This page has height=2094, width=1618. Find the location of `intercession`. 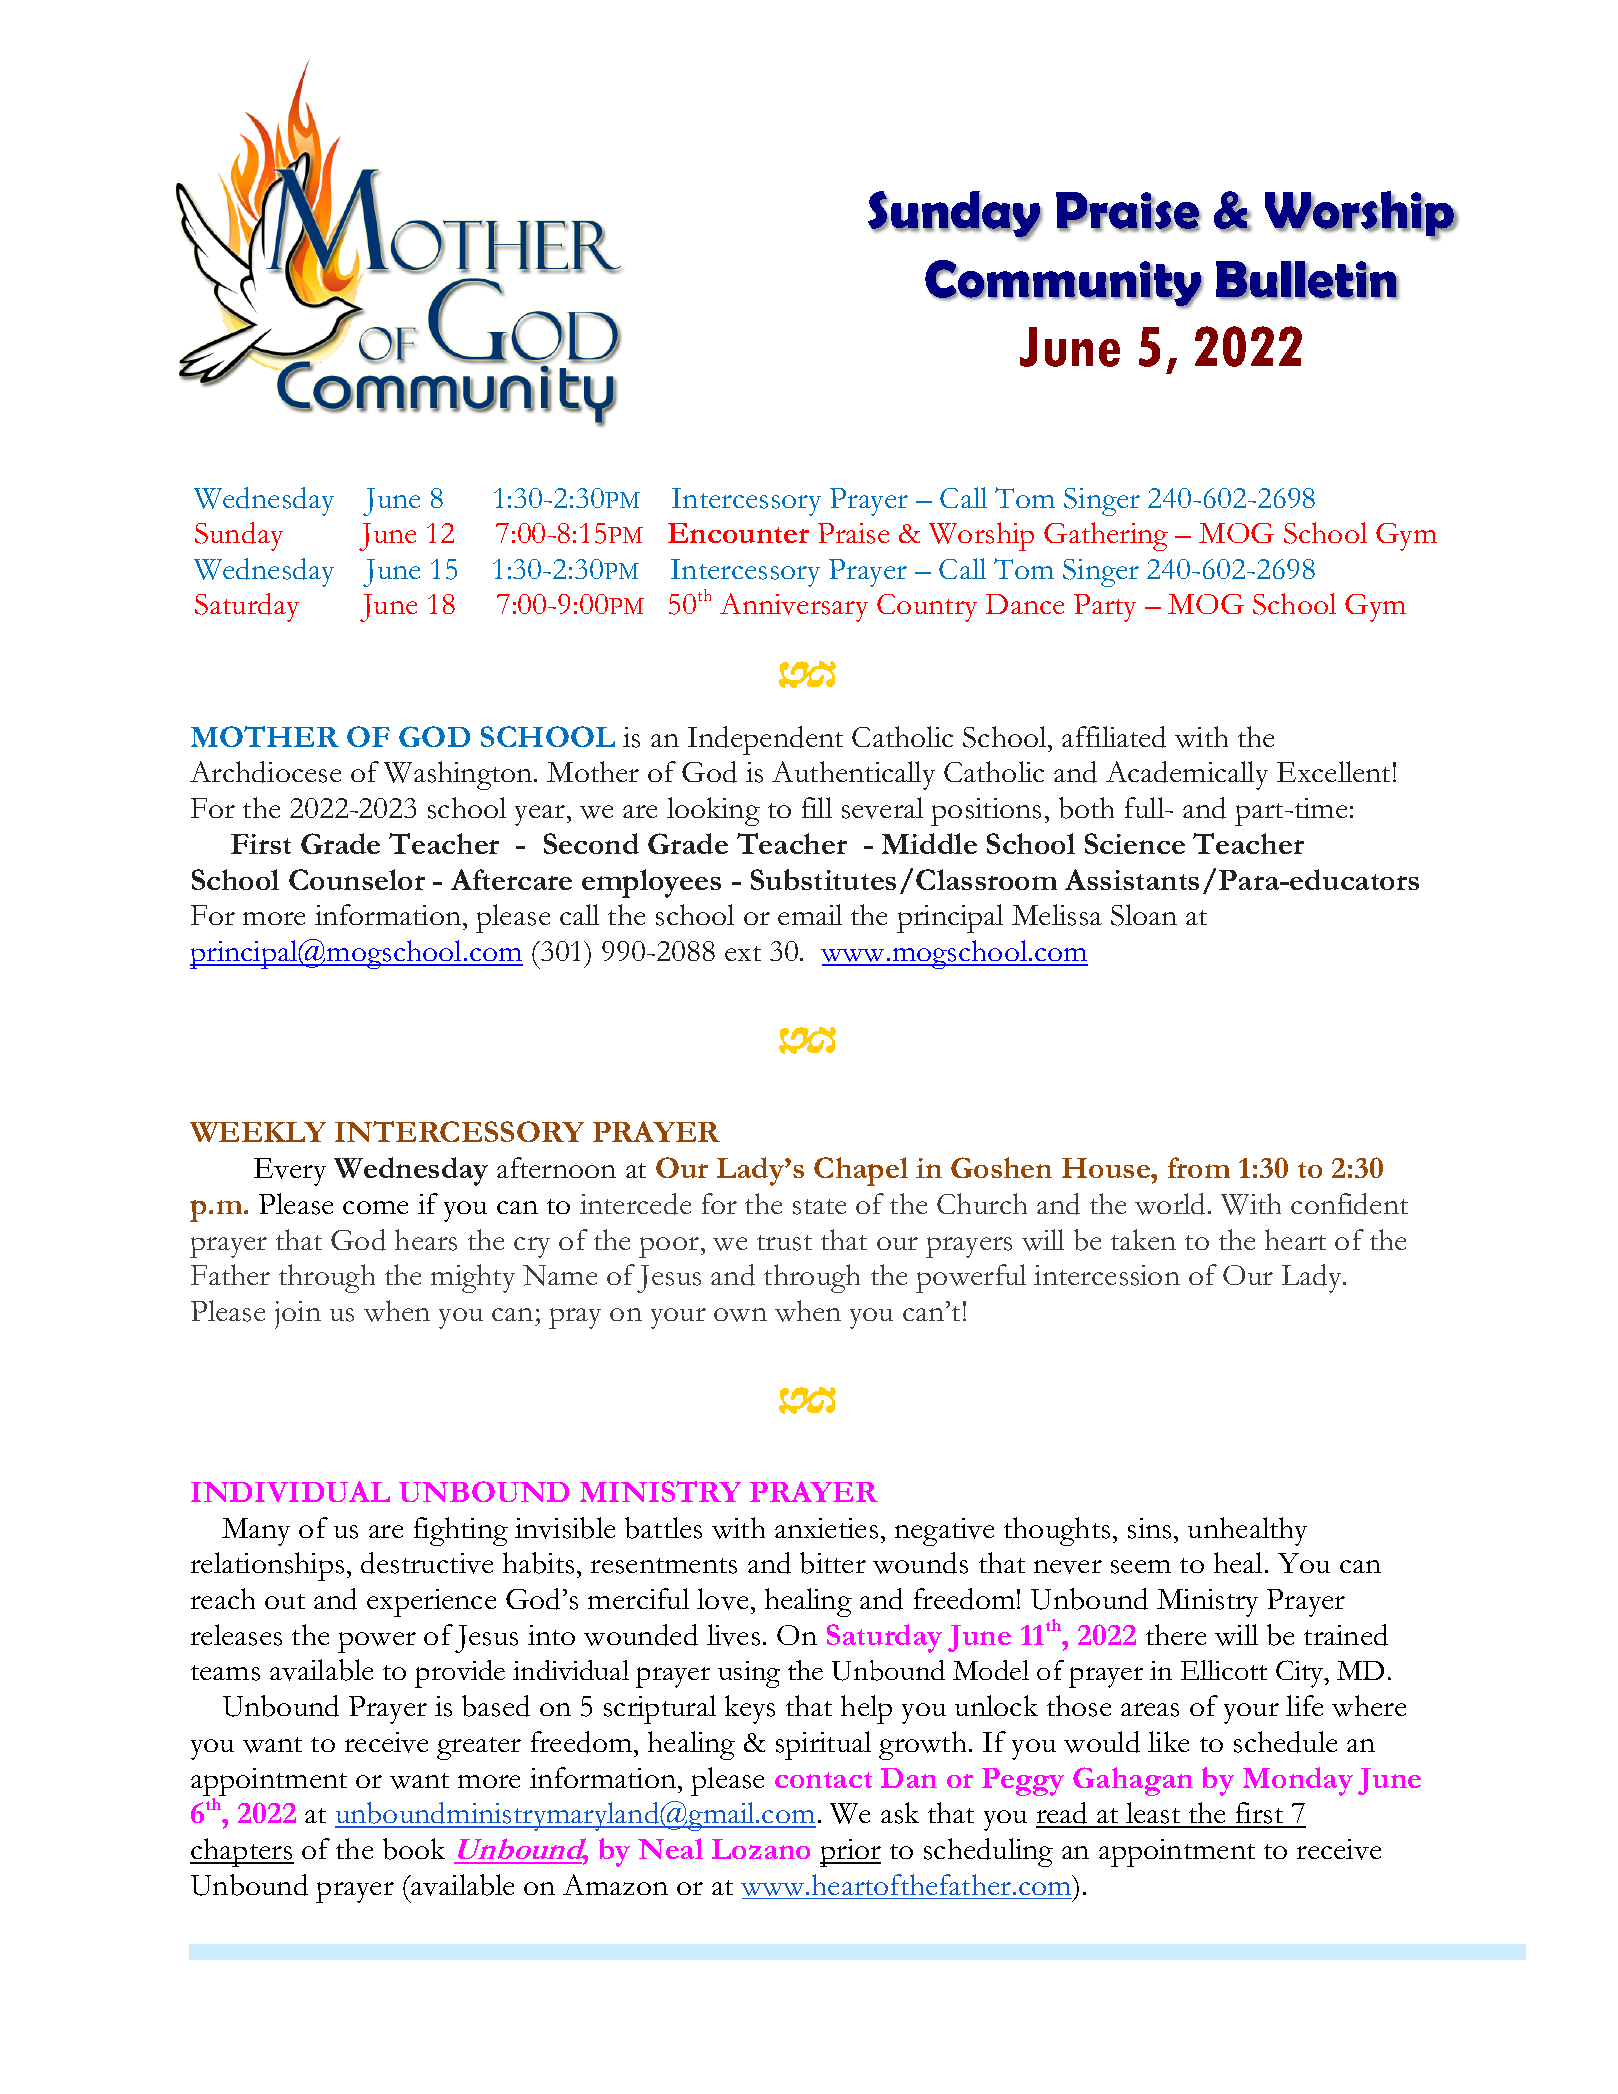

intercession is located at coordinates (1107, 1275).
